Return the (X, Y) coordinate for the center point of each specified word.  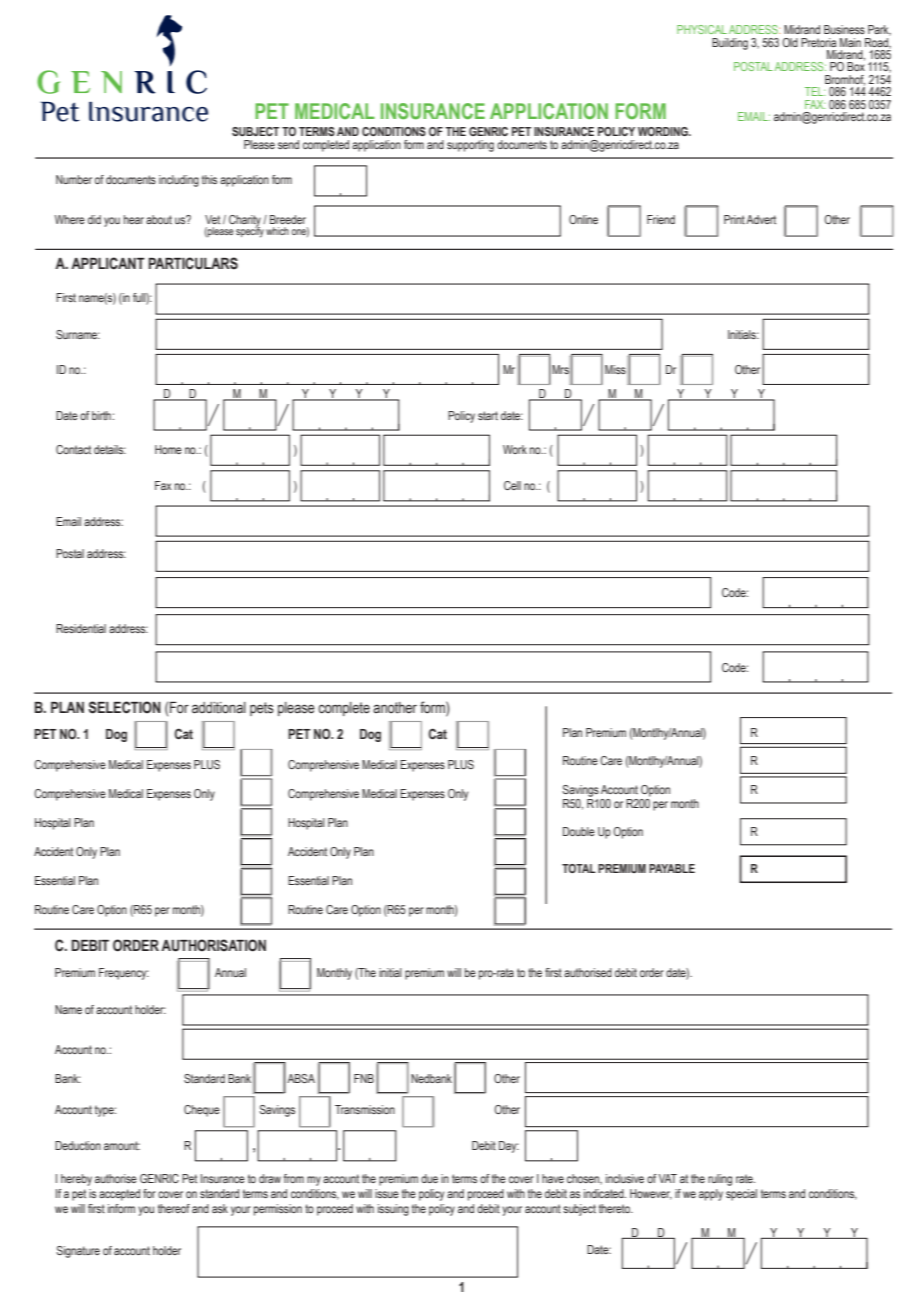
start (488, 415)
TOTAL (579, 868)
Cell (512, 485)
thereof (174, 1208)
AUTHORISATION (213, 945)
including (179, 181)
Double (579, 831)
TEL (815, 91)
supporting (470, 146)
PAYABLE (672, 868)
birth (101, 415)
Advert (761, 219)
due (429, 1178)
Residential (81, 628)
